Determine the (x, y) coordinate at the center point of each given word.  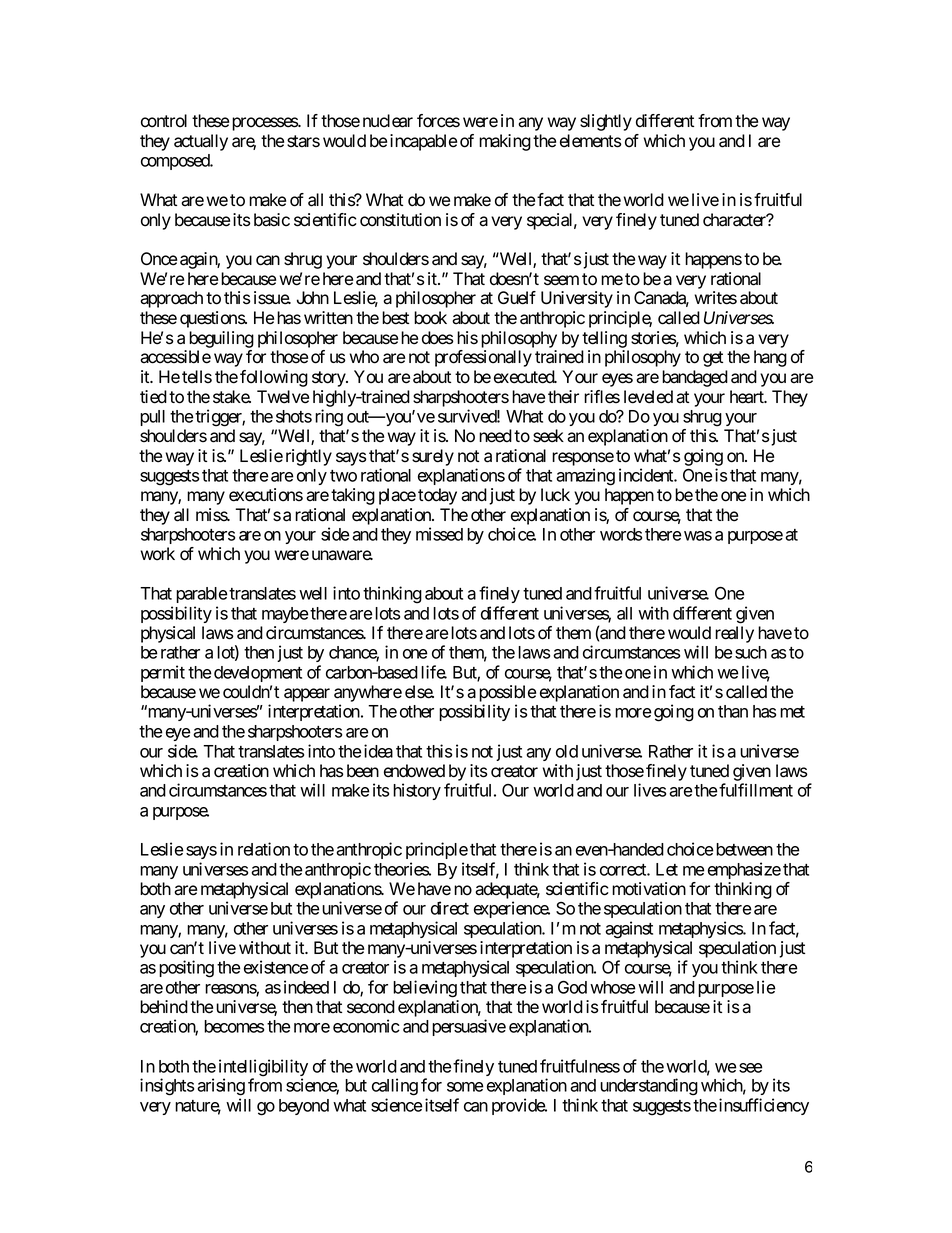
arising (221, 1087)
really (734, 634)
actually (201, 142)
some (465, 1087)
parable (202, 595)
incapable (423, 142)
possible (507, 693)
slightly (606, 122)
